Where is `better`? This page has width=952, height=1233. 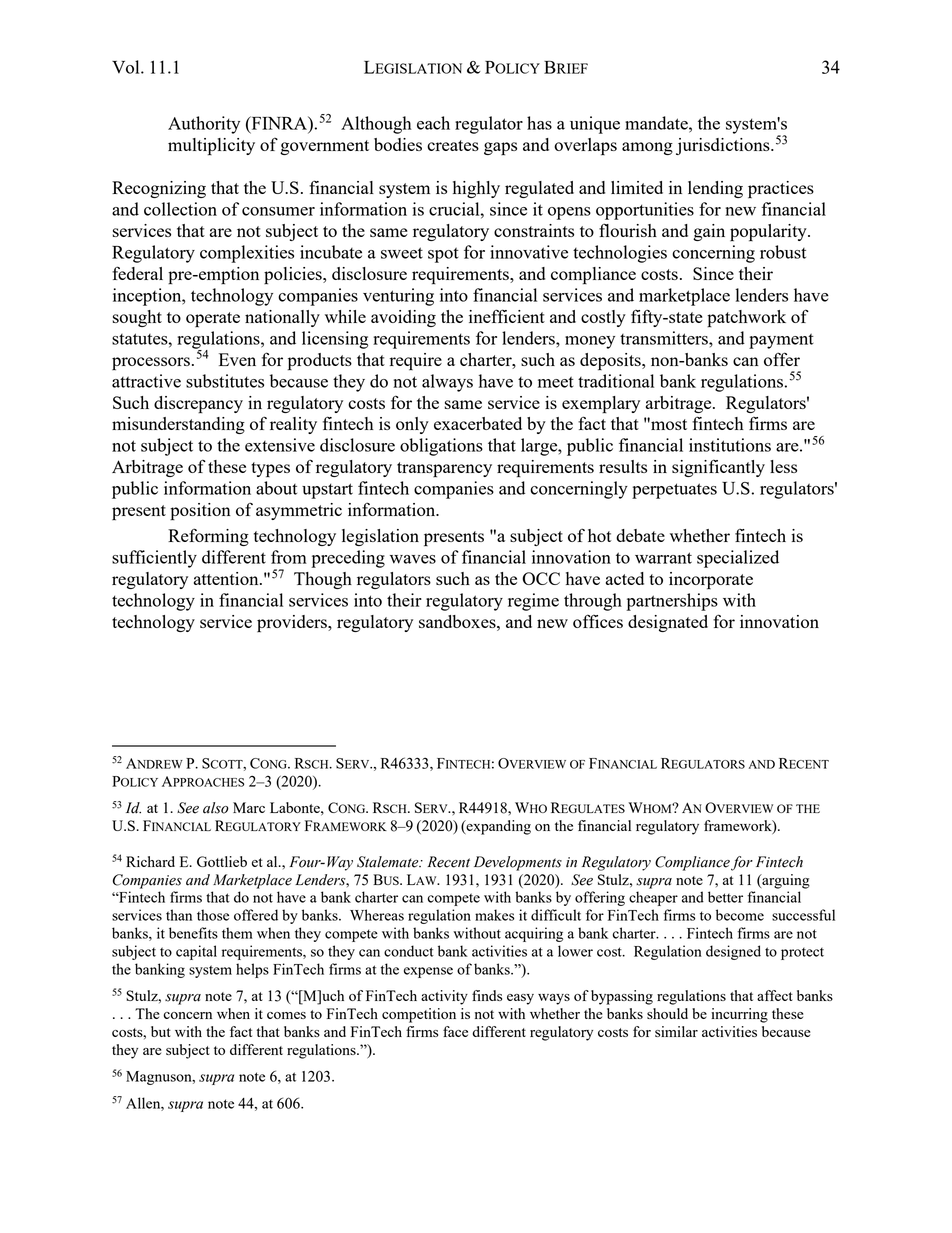 better is located at coordinates (725, 897).
